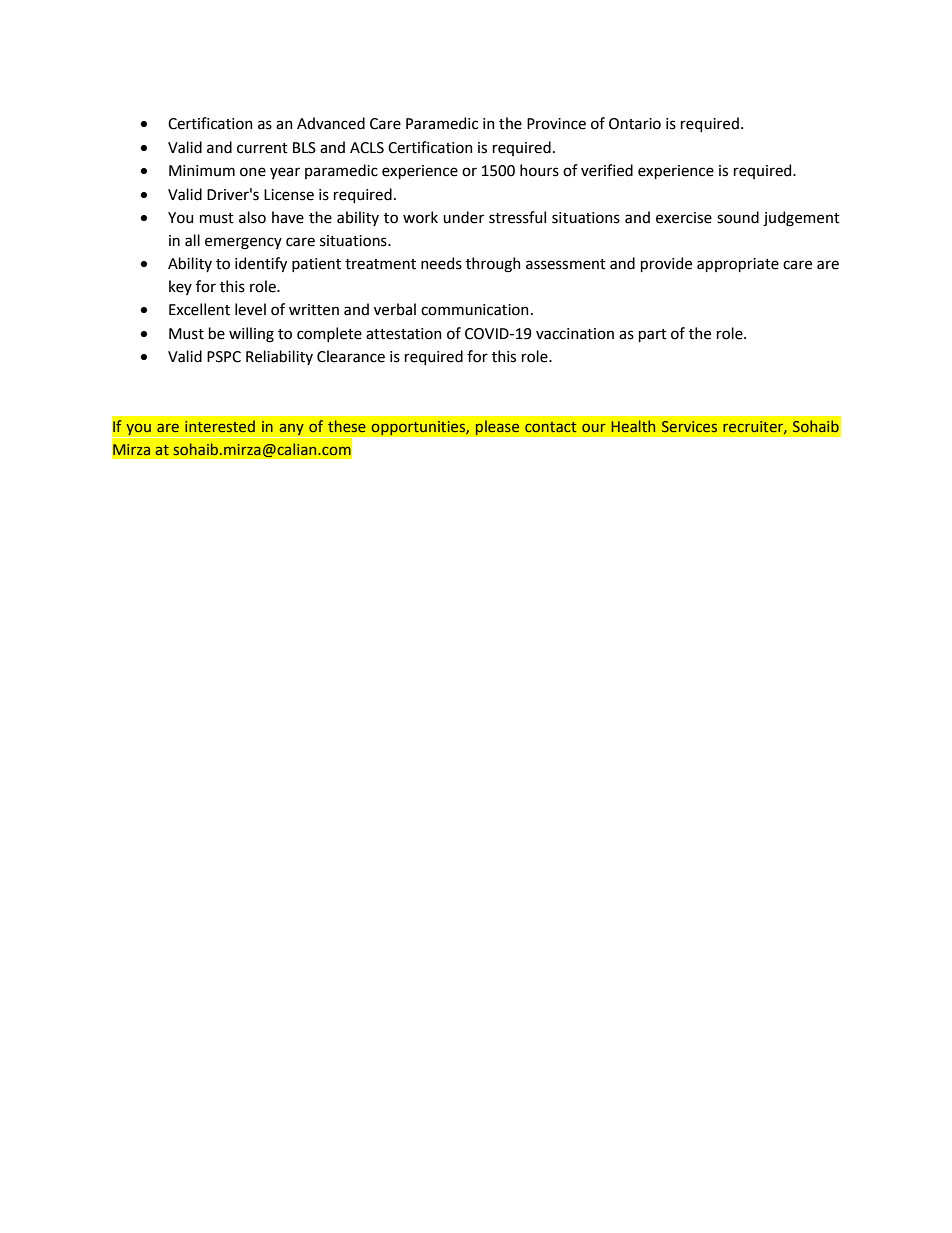  I want to click on part, so click(653, 335).
